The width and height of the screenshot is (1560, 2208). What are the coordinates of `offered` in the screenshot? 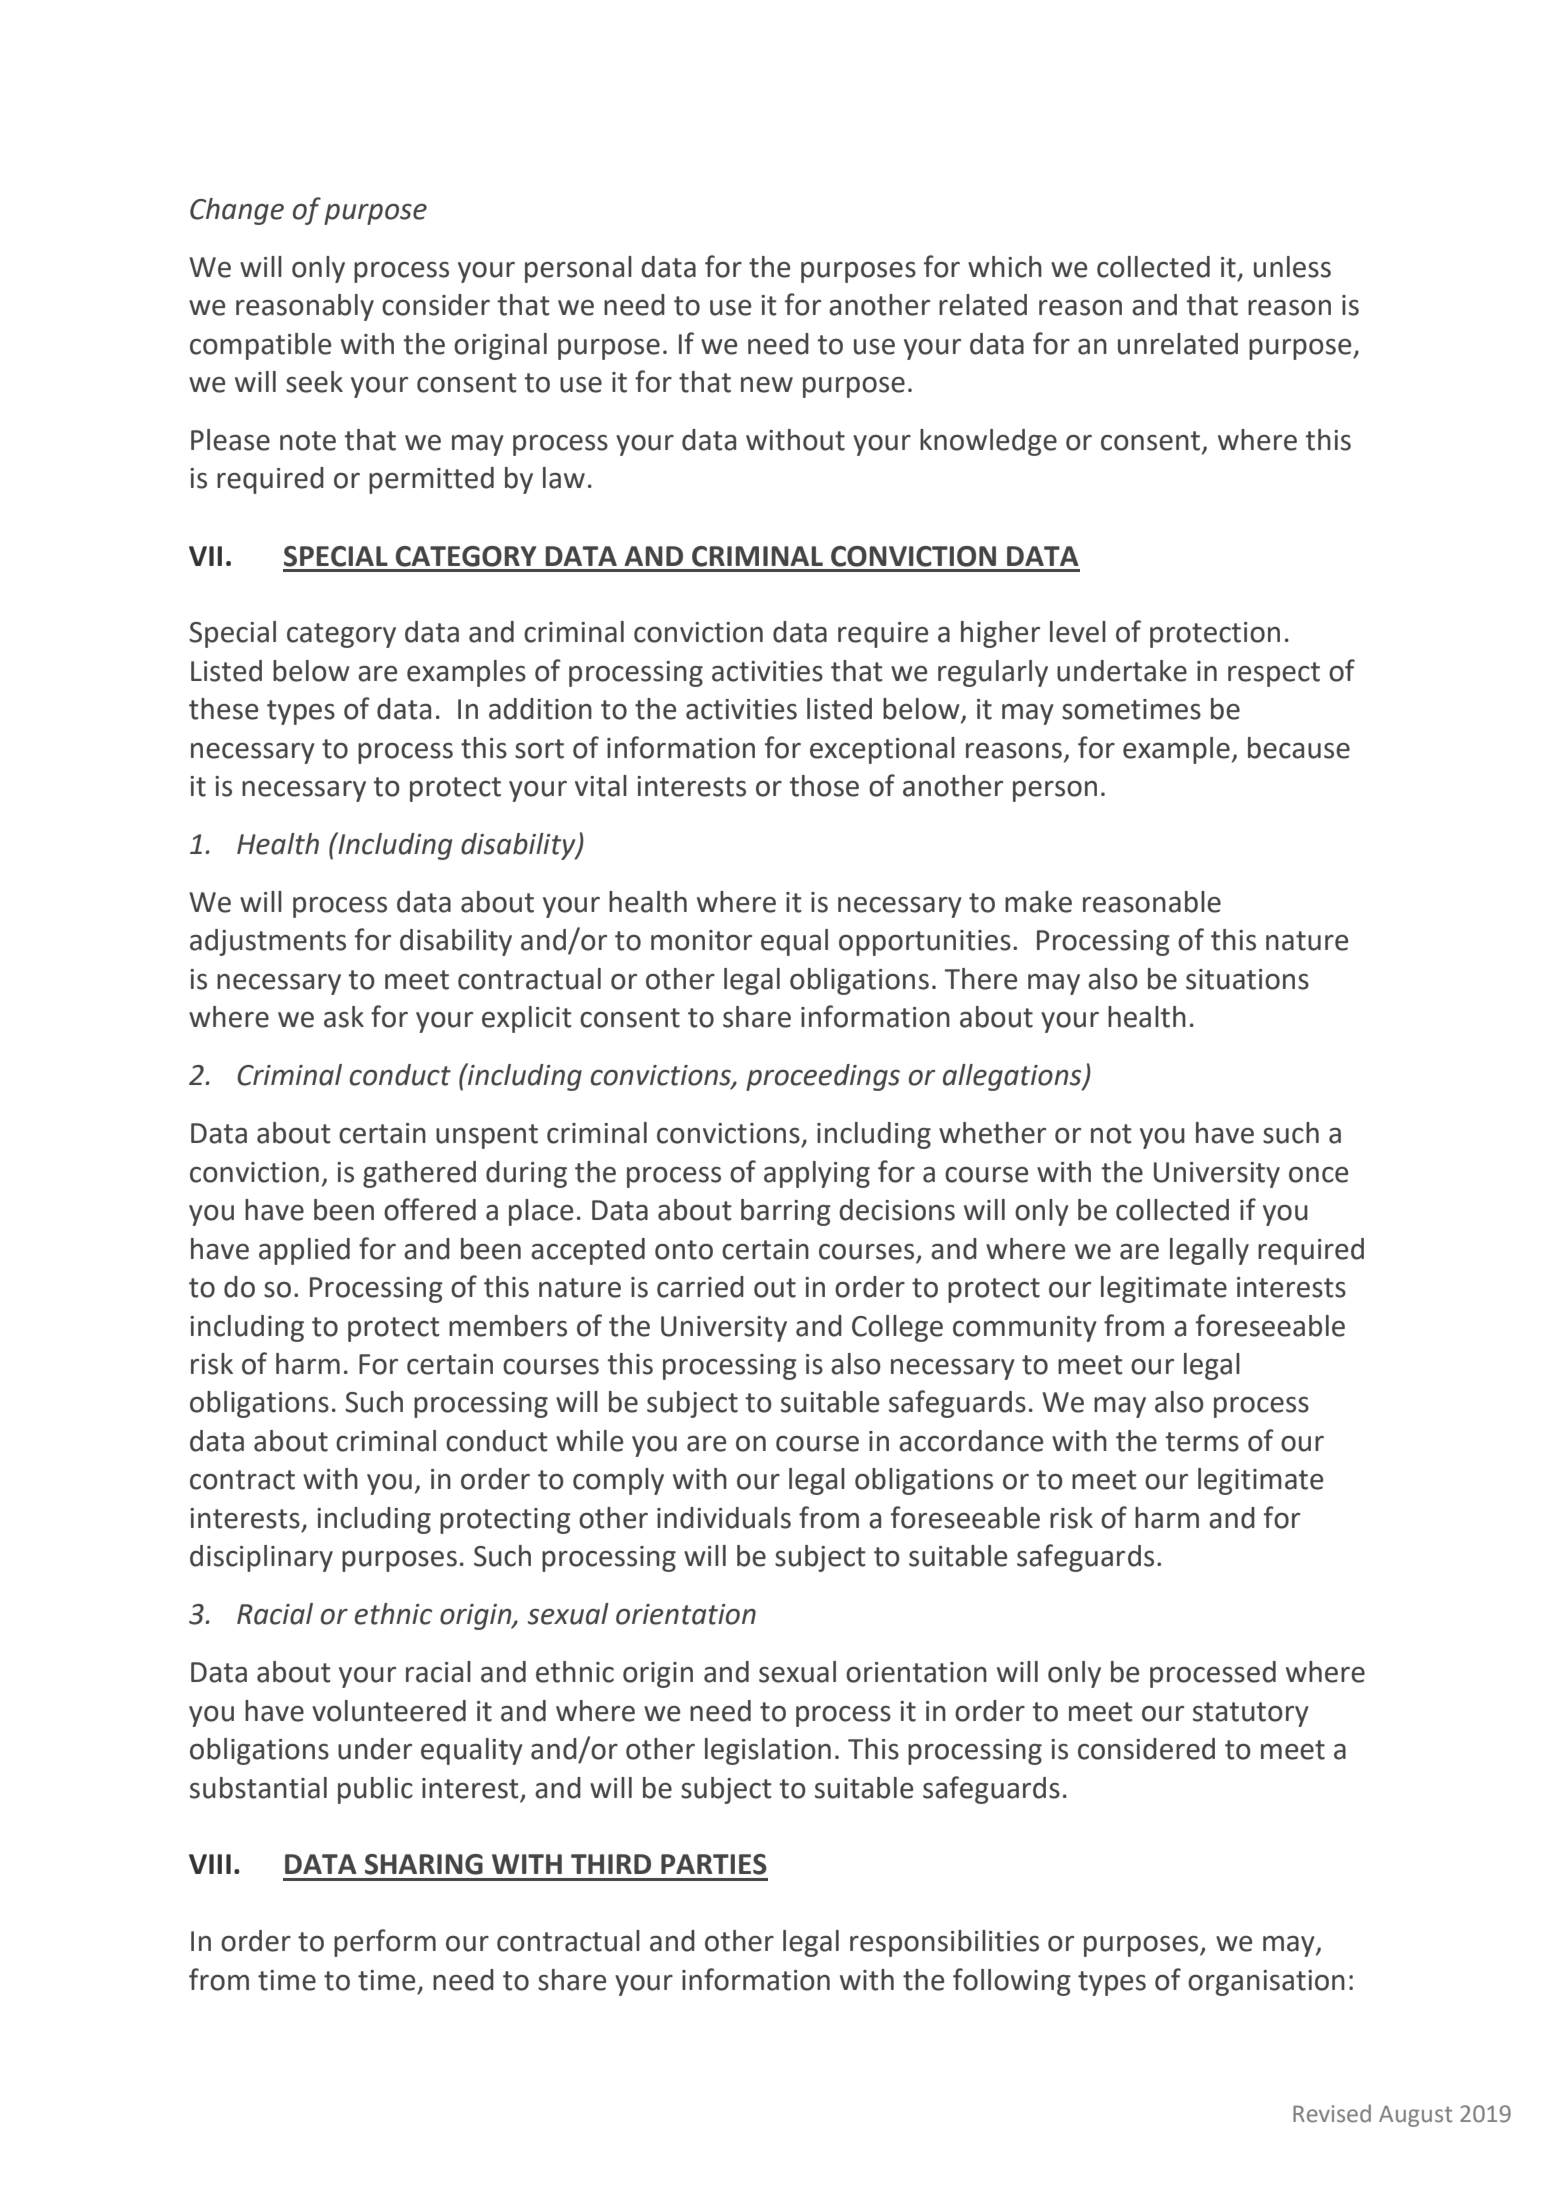 It's located at (430, 1209).
